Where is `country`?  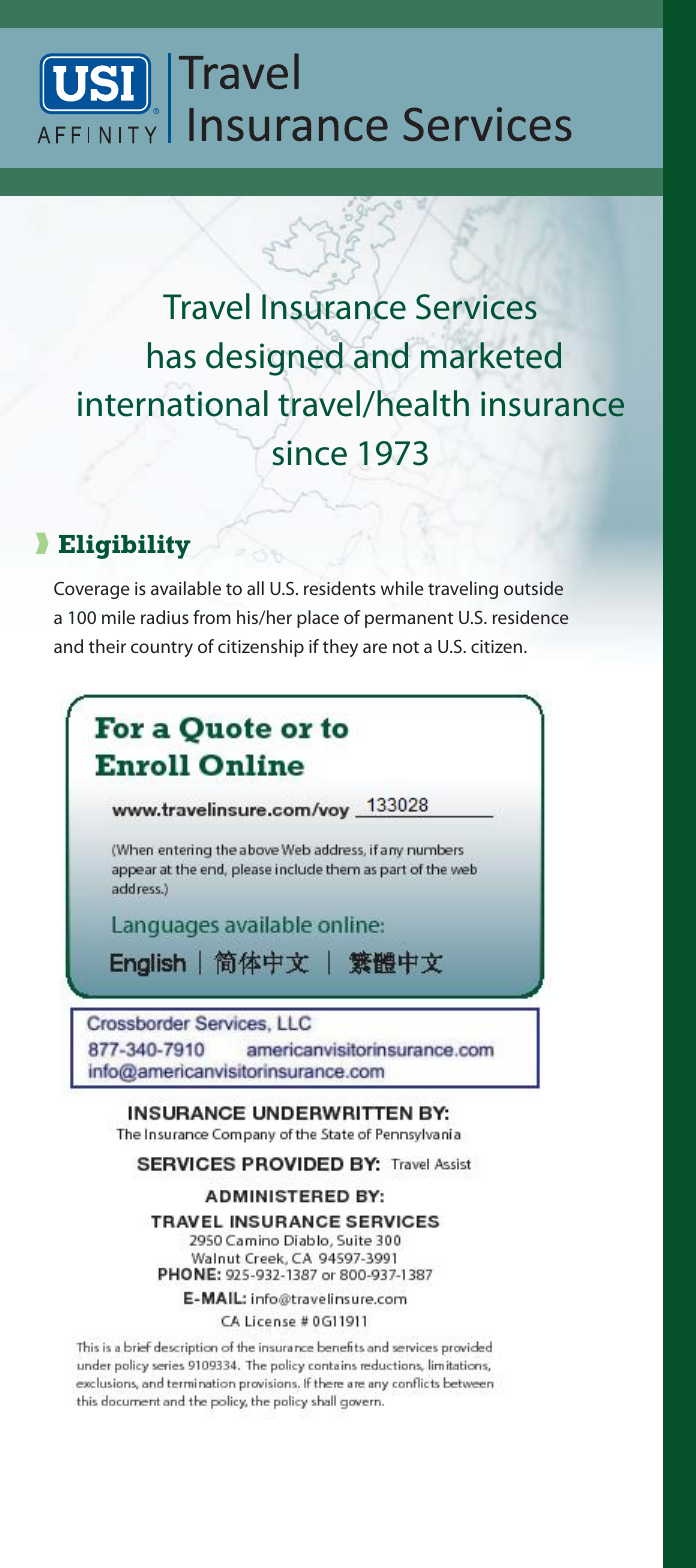 country is located at coordinates (162, 649).
